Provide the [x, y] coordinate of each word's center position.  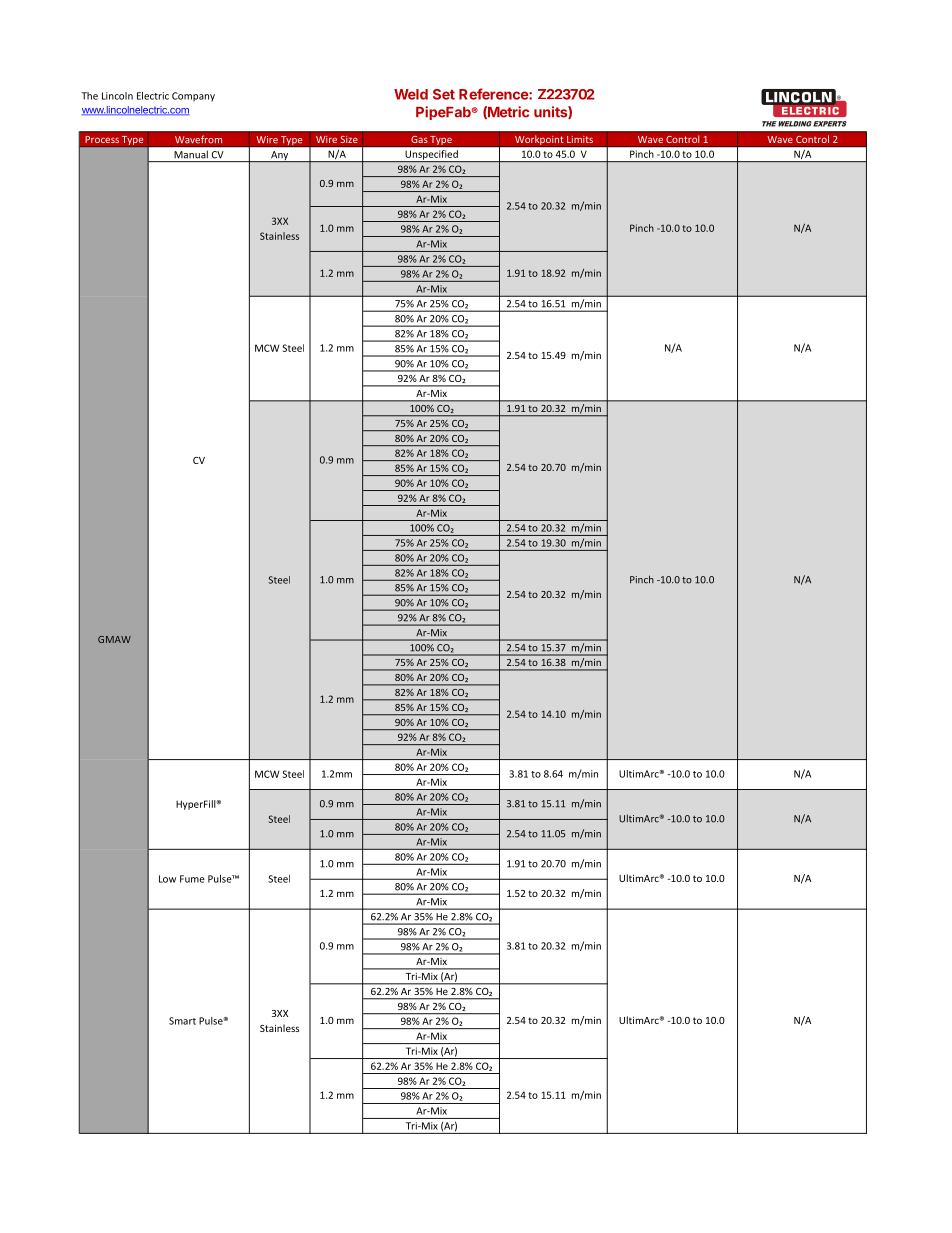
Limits [580, 139]
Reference [494, 94]
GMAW [114, 639]
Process [102, 139]
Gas [419, 139]
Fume [192, 879]
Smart [182, 1021]
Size [349, 139]
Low [167, 879]
